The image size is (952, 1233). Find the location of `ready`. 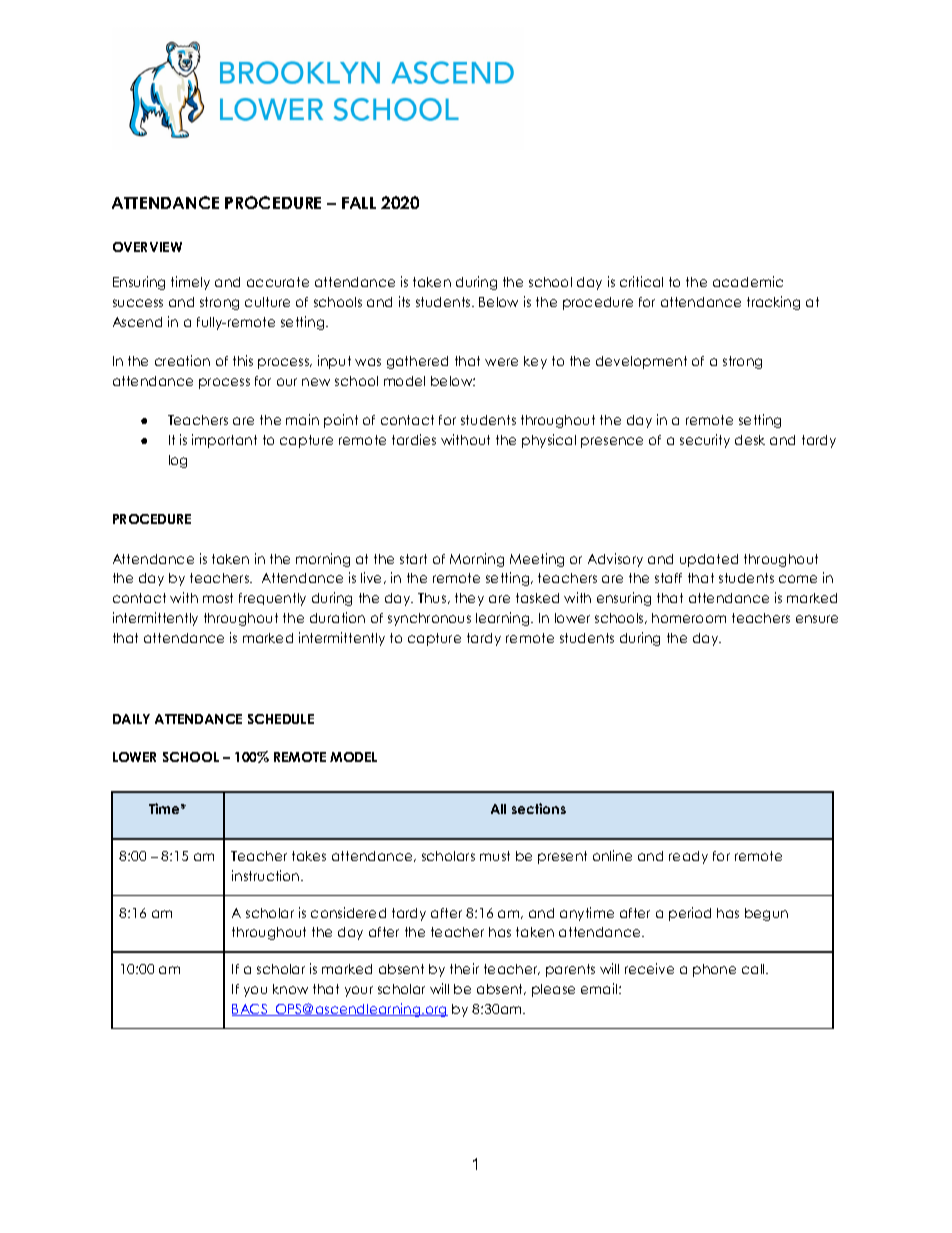

ready is located at coordinates (688, 857).
